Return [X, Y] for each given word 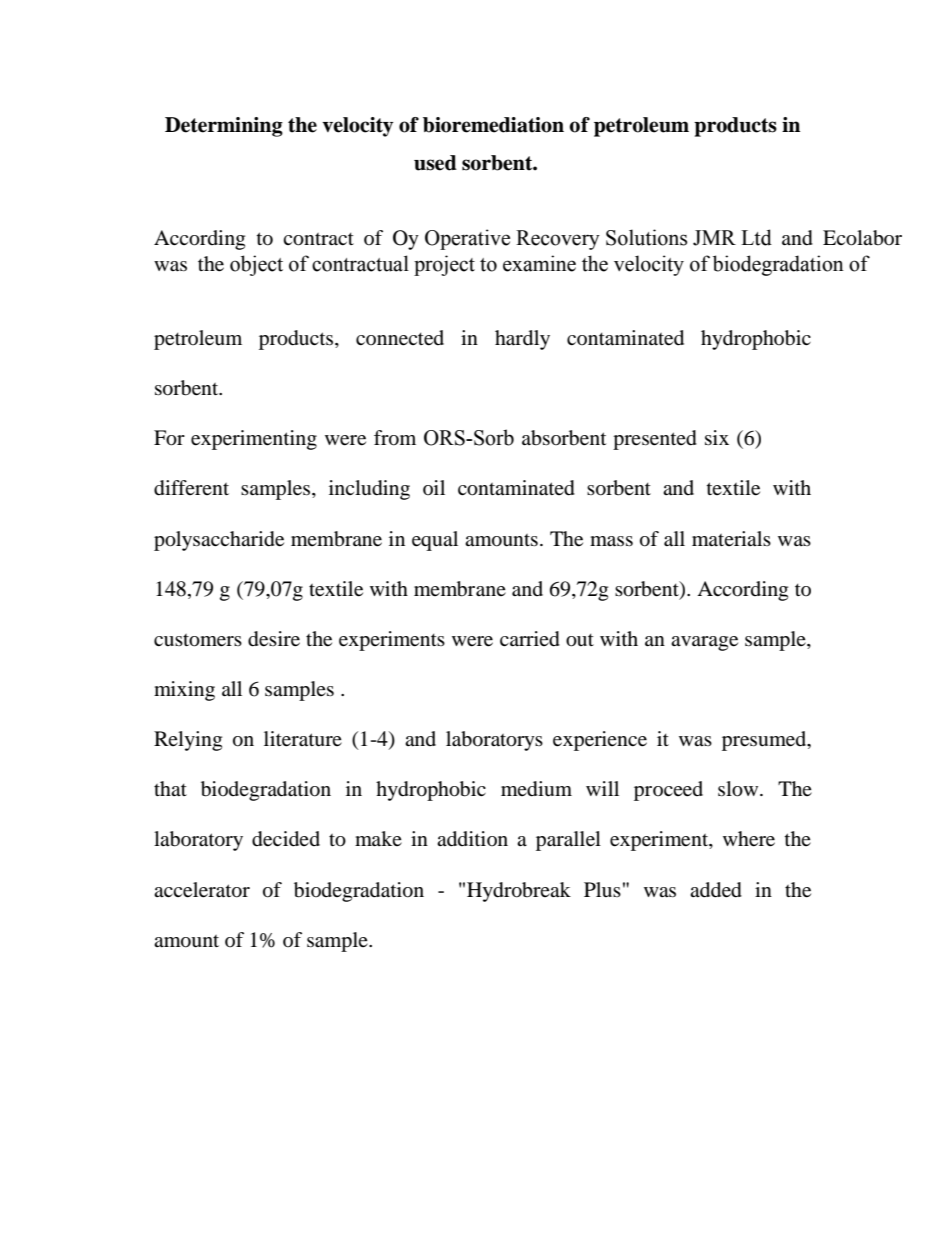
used [435, 163]
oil [434, 487]
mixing [184, 691]
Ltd [756, 237]
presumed [765, 741]
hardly [522, 340]
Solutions [646, 237]
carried [530, 639]
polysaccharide [219, 541]
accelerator [202, 890]
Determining [224, 127]
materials [731, 538]
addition [472, 839]
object [256, 265]
